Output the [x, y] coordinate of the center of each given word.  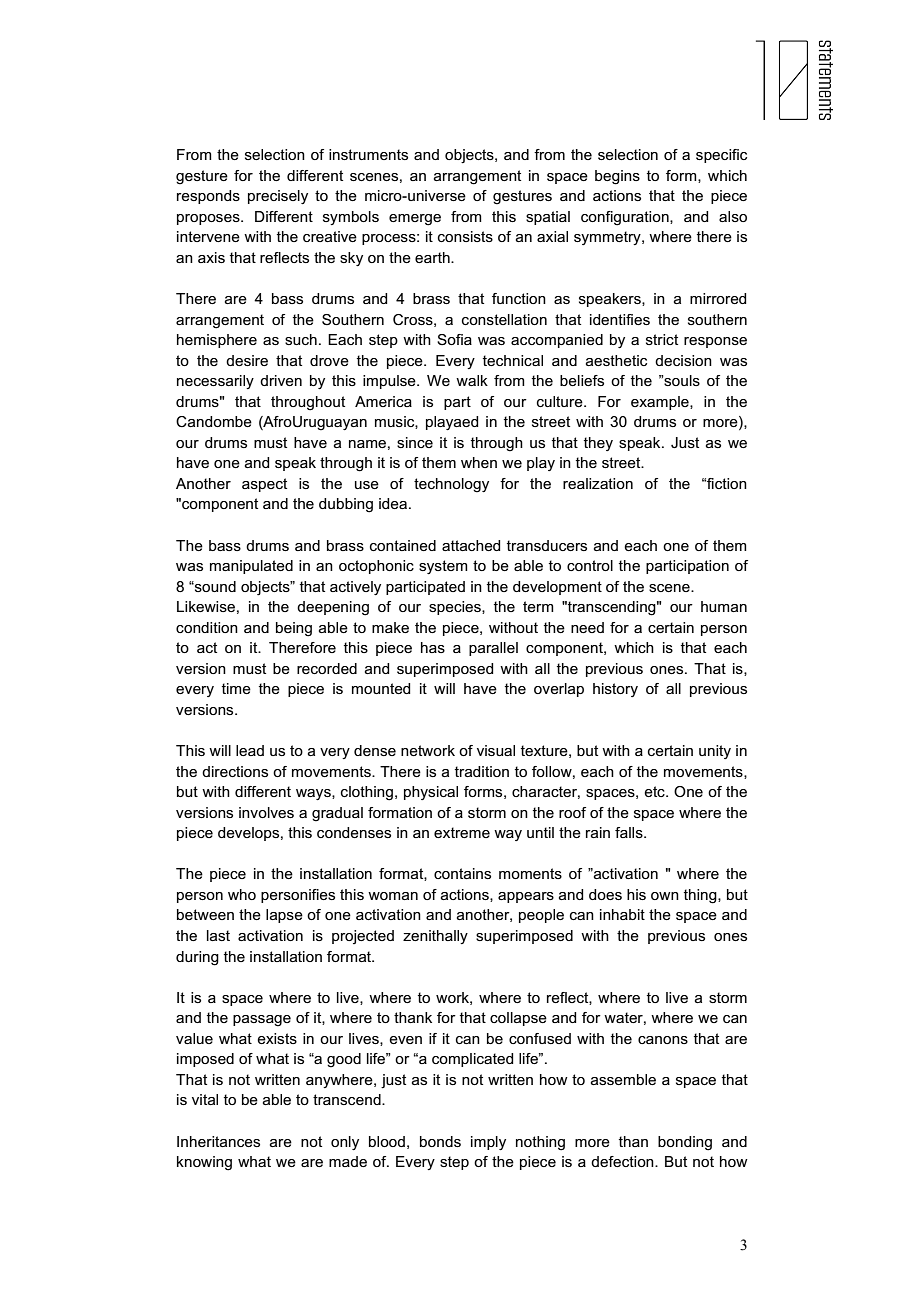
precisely [278, 197]
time [236, 688]
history [615, 690]
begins [617, 177]
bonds [440, 1141]
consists [465, 236]
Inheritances [218, 1141]
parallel [493, 649]
